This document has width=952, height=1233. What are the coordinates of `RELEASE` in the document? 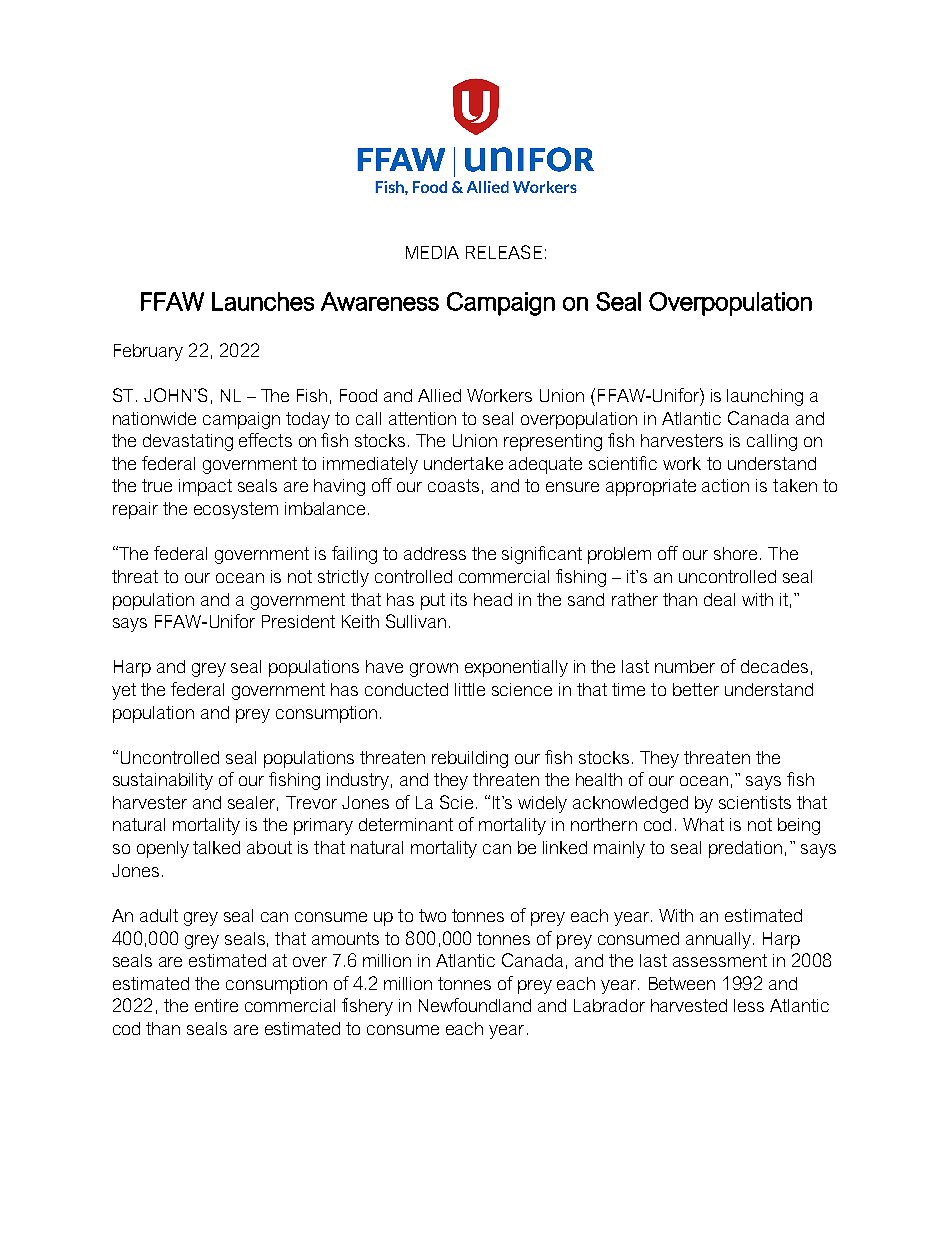 It's located at (504, 252).
